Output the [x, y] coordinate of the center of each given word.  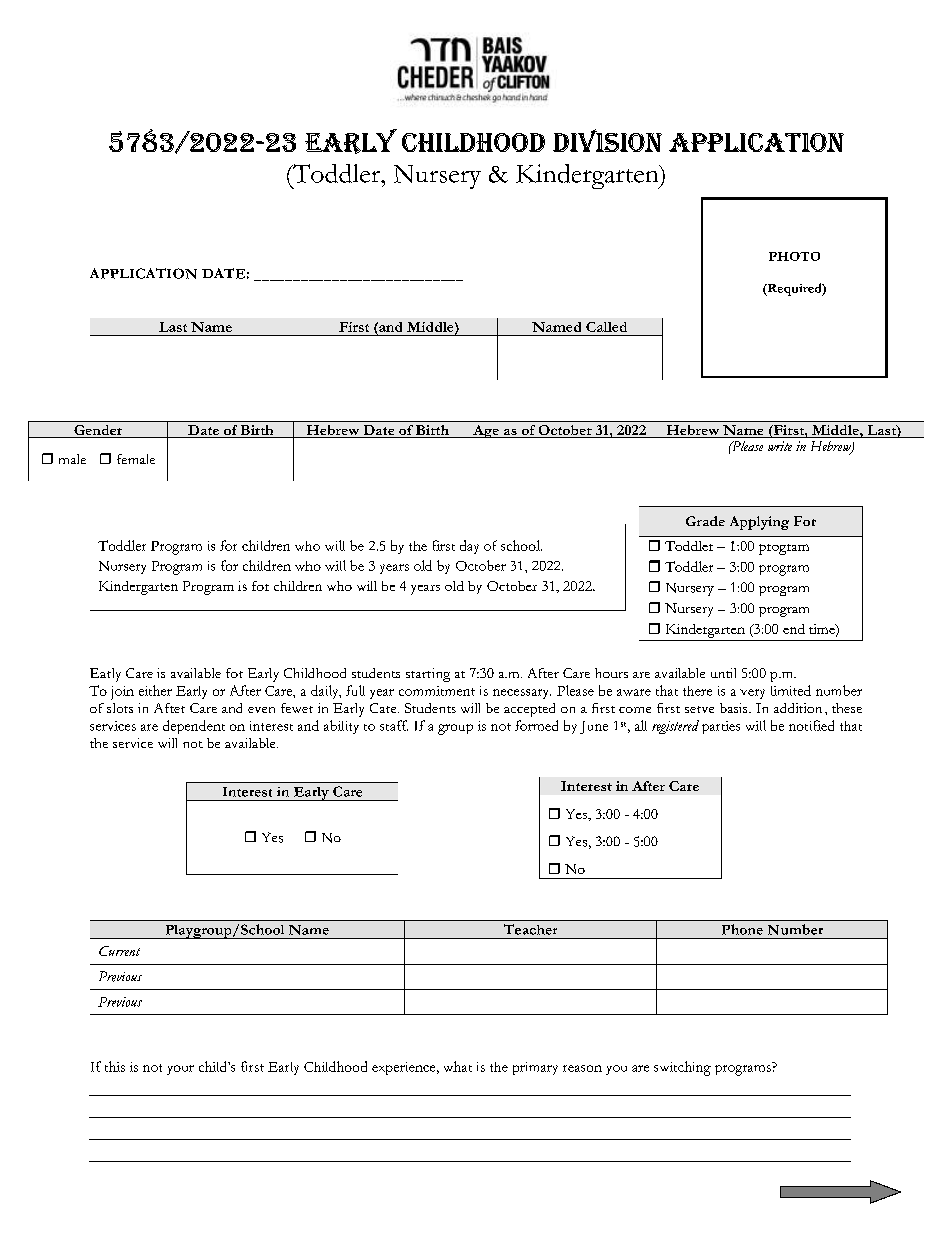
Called [606, 327]
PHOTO [794, 256]
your [180, 1070]
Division [607, 140]
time [823, 630]
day [469, 547]
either [155, 690]
